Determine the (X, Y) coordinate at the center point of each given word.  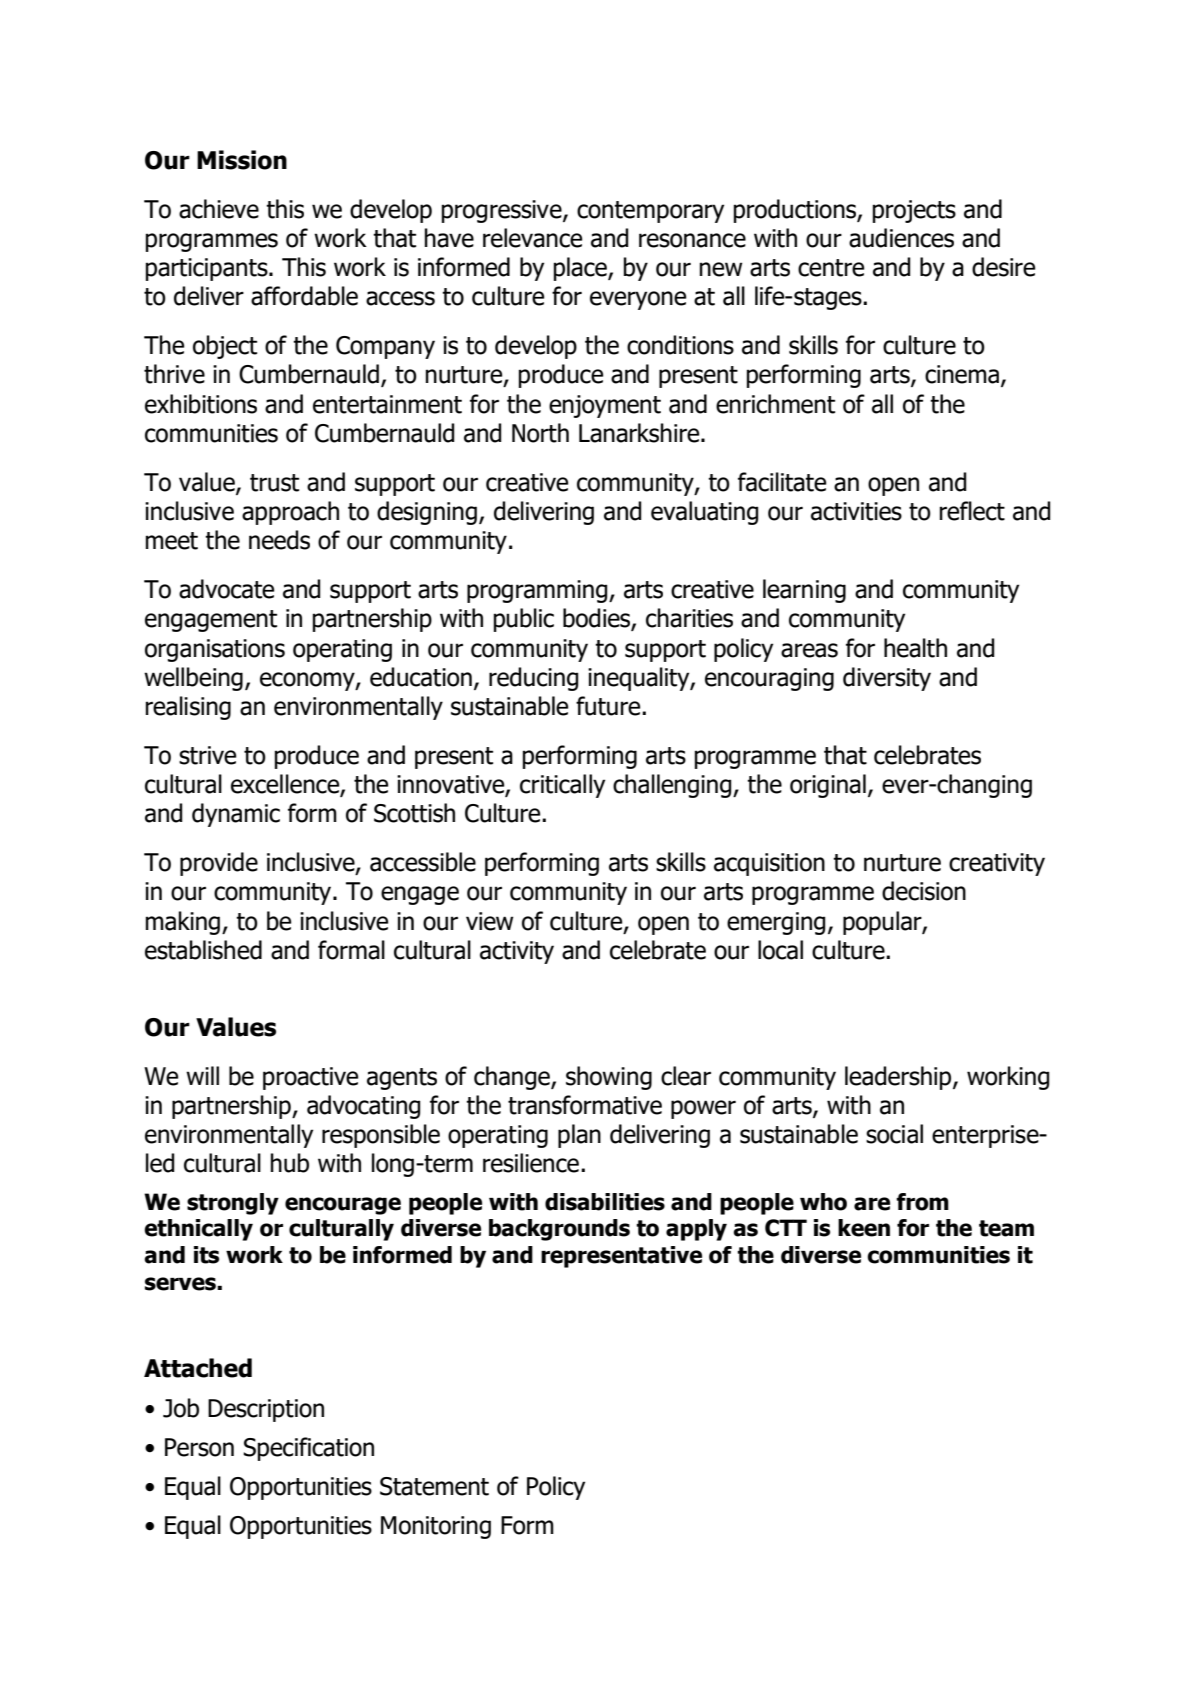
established (203, 950)
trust (274, 483)
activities (856, 511)
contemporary (650, 212)
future (609, 706)
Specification (308, 1449)
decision (924, 891)
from (922, 1202)
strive (207, 755)
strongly (233, 1204)
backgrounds (559, 1230)
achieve (219, 209)
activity (517, 952)
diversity (887, 679)
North (540, 433)
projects (914, 211)
